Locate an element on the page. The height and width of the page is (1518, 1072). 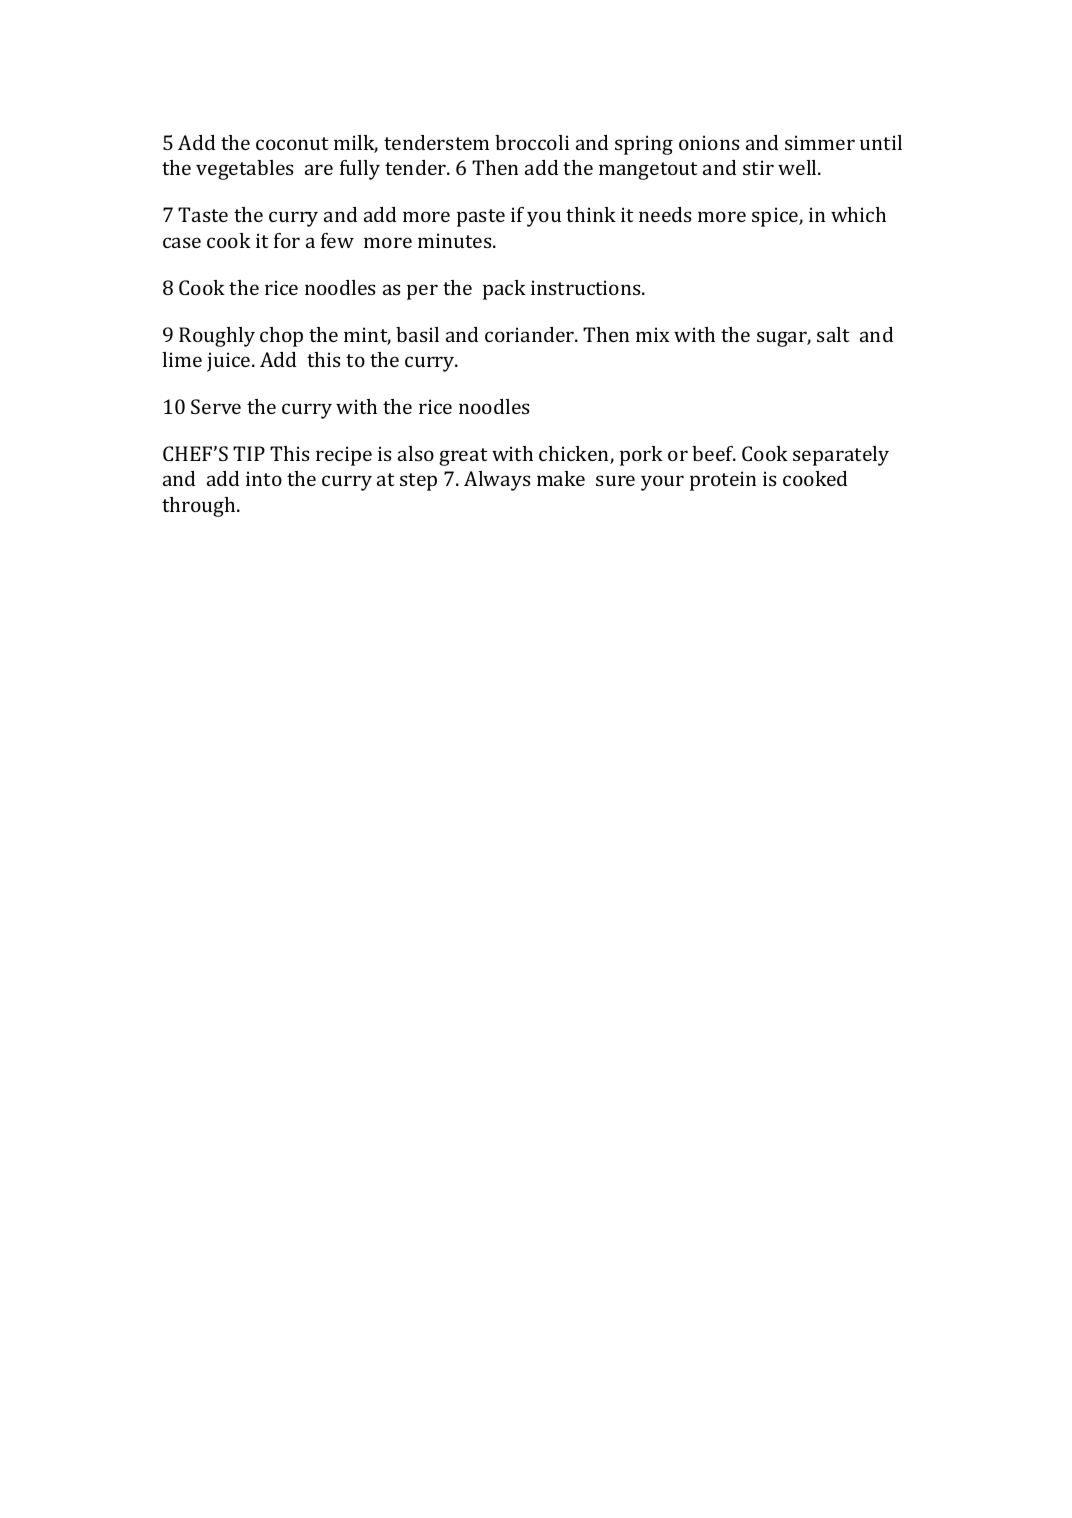
spring is located at coordinates (644, 145).
